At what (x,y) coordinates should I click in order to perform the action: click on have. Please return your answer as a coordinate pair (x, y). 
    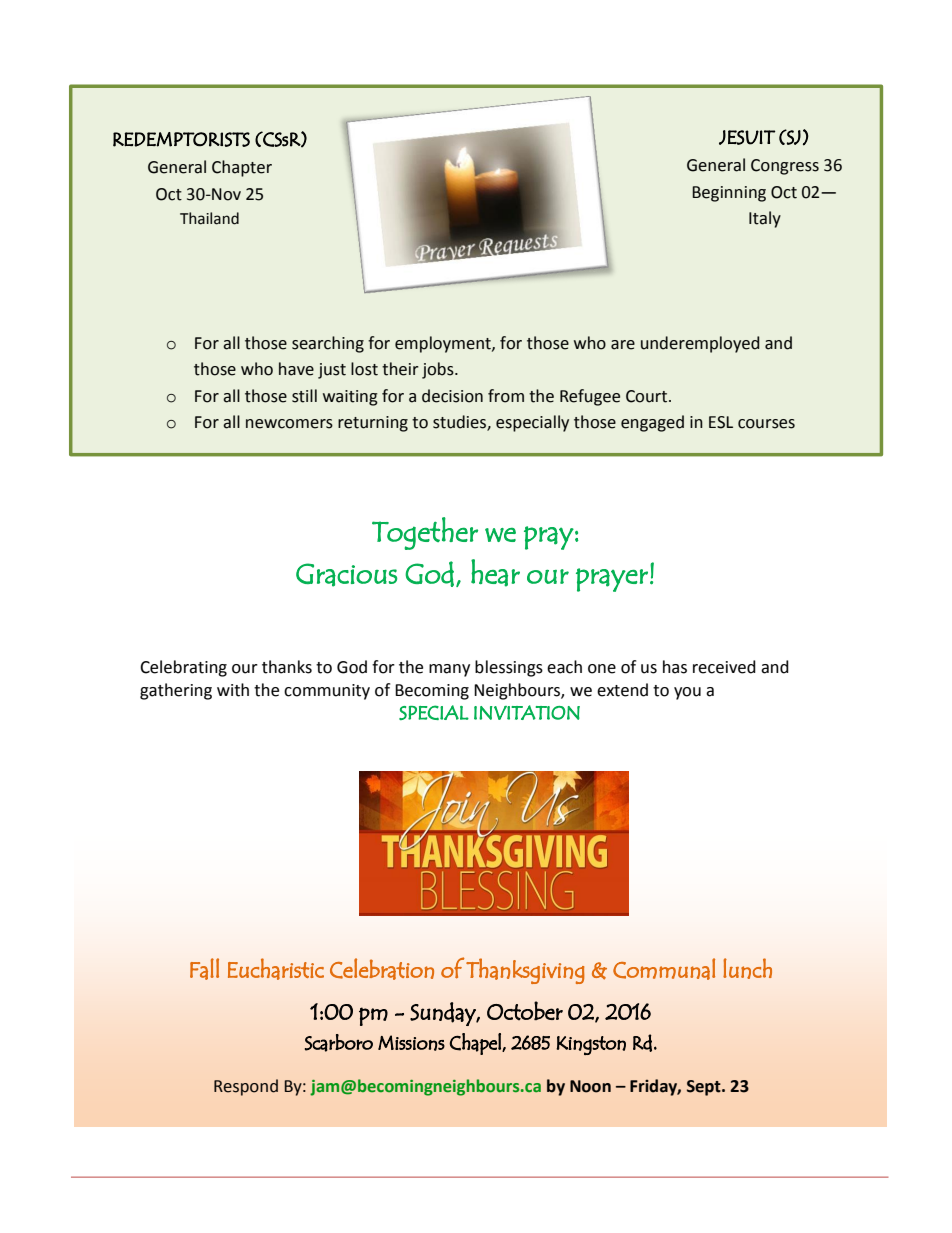
    Looking at the image, I should click on (296, 369).
